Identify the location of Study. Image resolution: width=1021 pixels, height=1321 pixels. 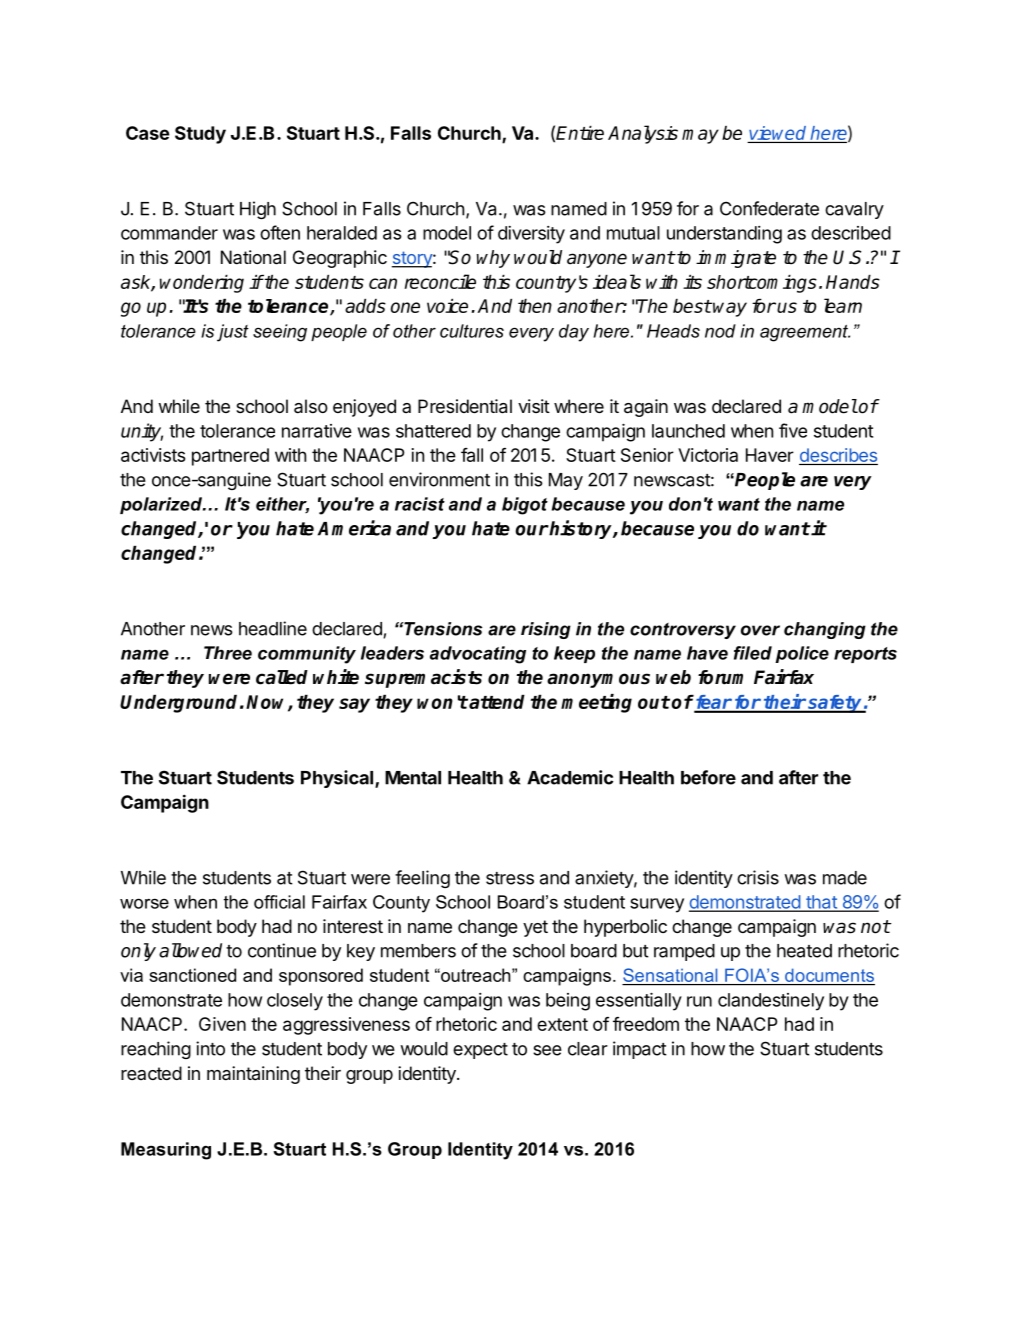
(200, 135).
